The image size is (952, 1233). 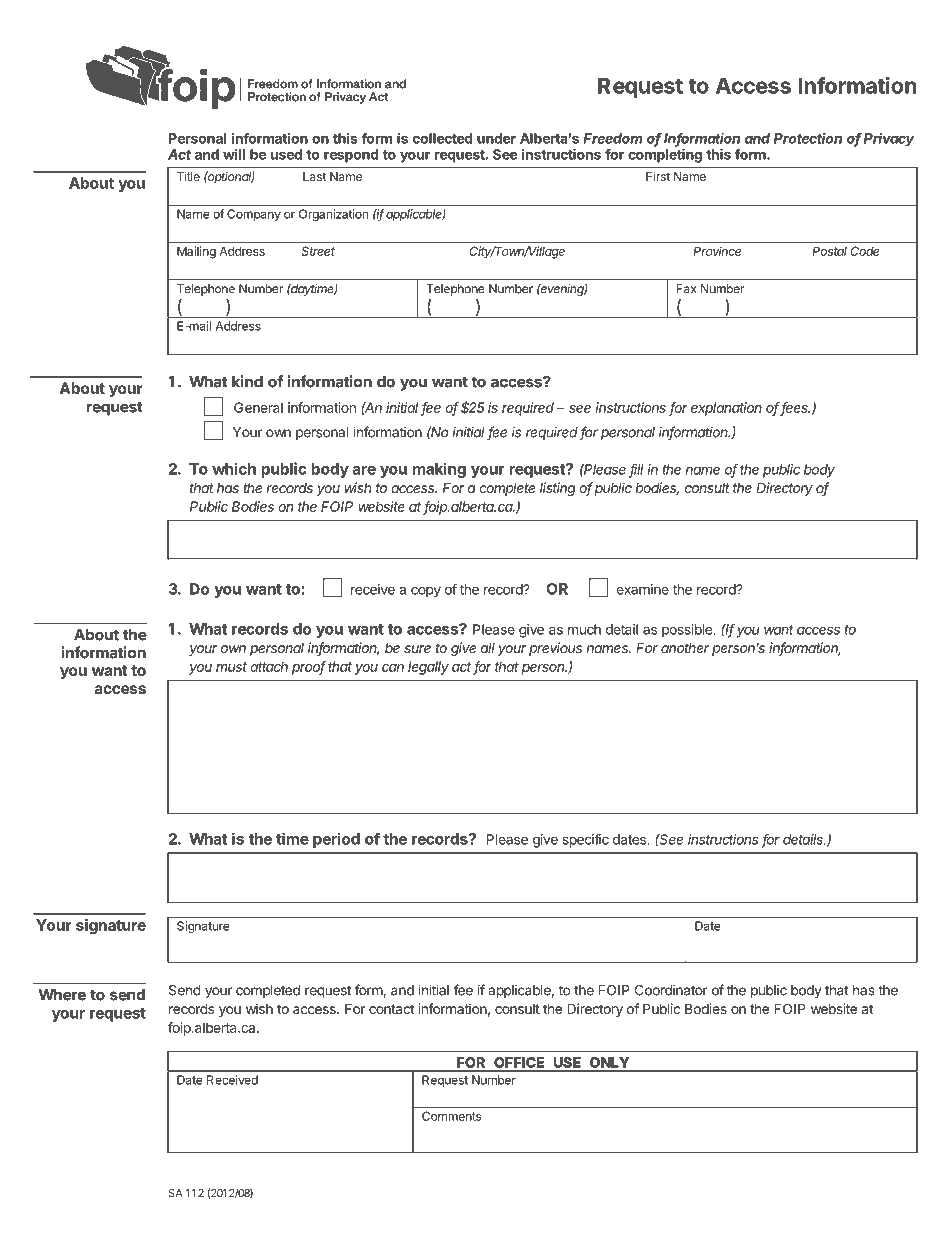 What do you see at coordinates (795, 409) in the screenshot?
I see `fees` at bounding box center [795, 409].
